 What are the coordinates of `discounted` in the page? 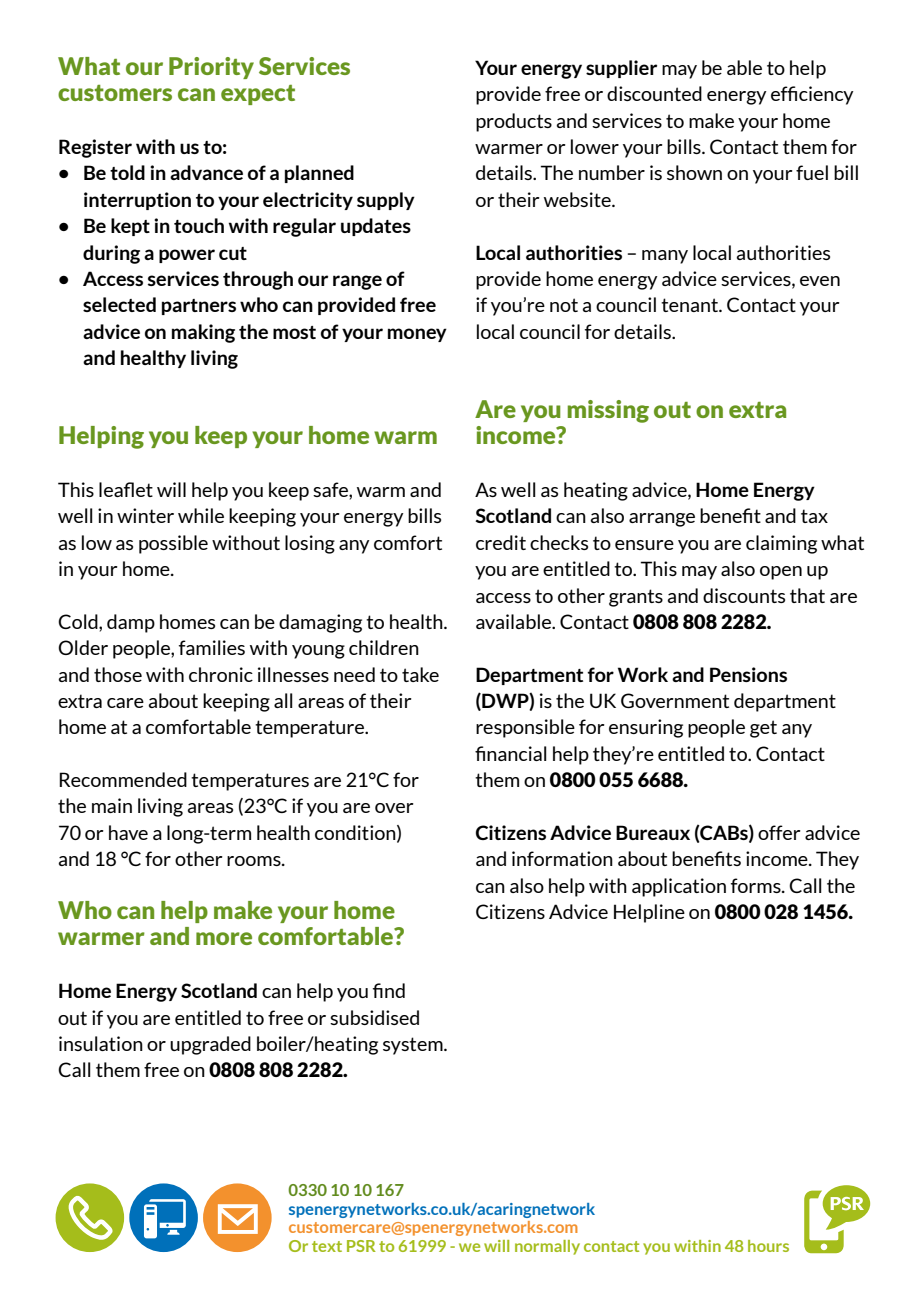 It's located at (654, 93).
